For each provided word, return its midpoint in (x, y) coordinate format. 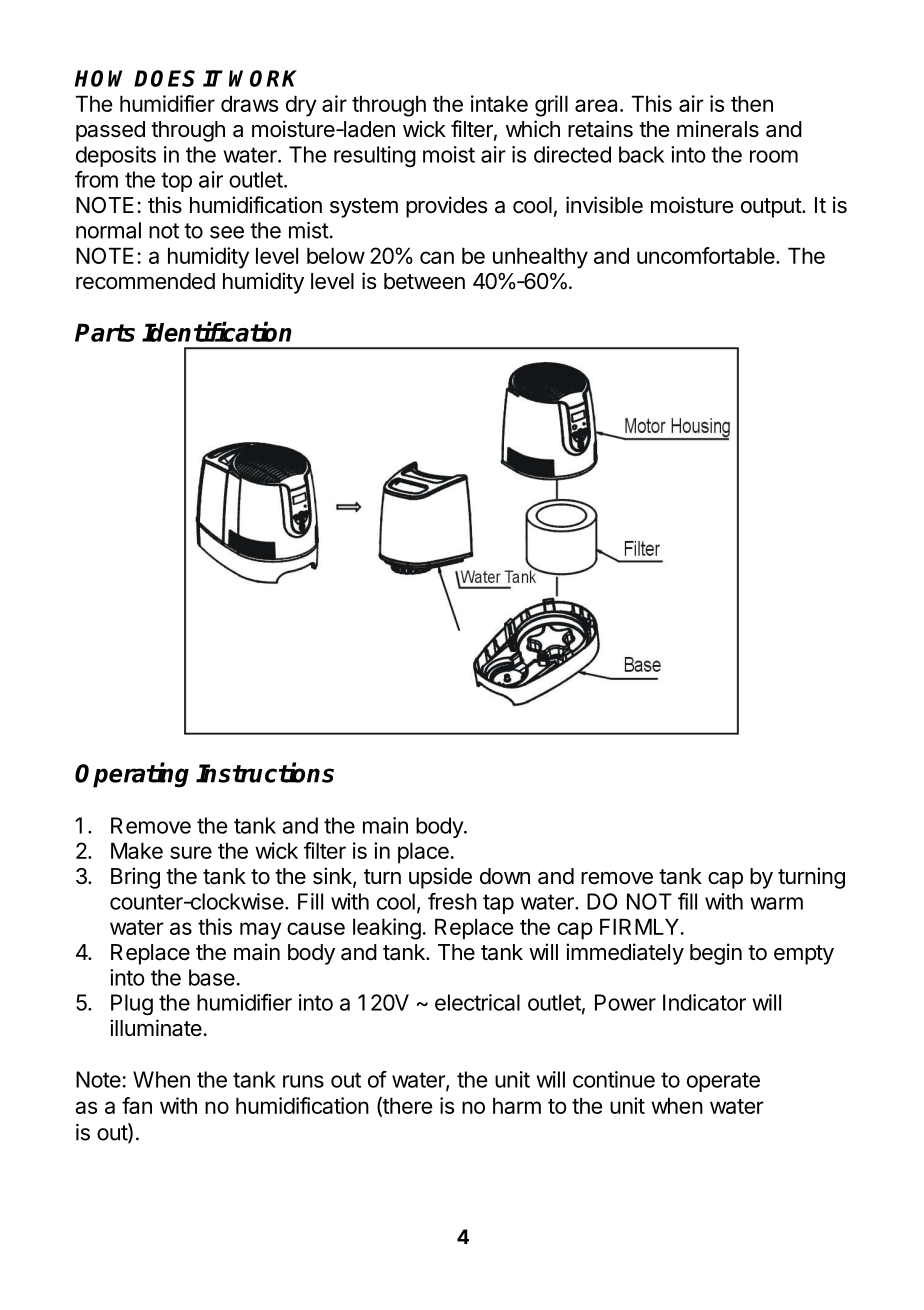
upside (440, 878)
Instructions (265, 772)
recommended (145, 281)
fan (137, 1105)
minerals (718, 129)
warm (776, 903)
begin (716, 954)
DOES (164, 78)
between (424, 281)
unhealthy (540, 258)
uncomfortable (706, 255)
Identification (217, 331)
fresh (452, 901)
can (437, 257)
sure (191, 852)
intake (499, 103)
